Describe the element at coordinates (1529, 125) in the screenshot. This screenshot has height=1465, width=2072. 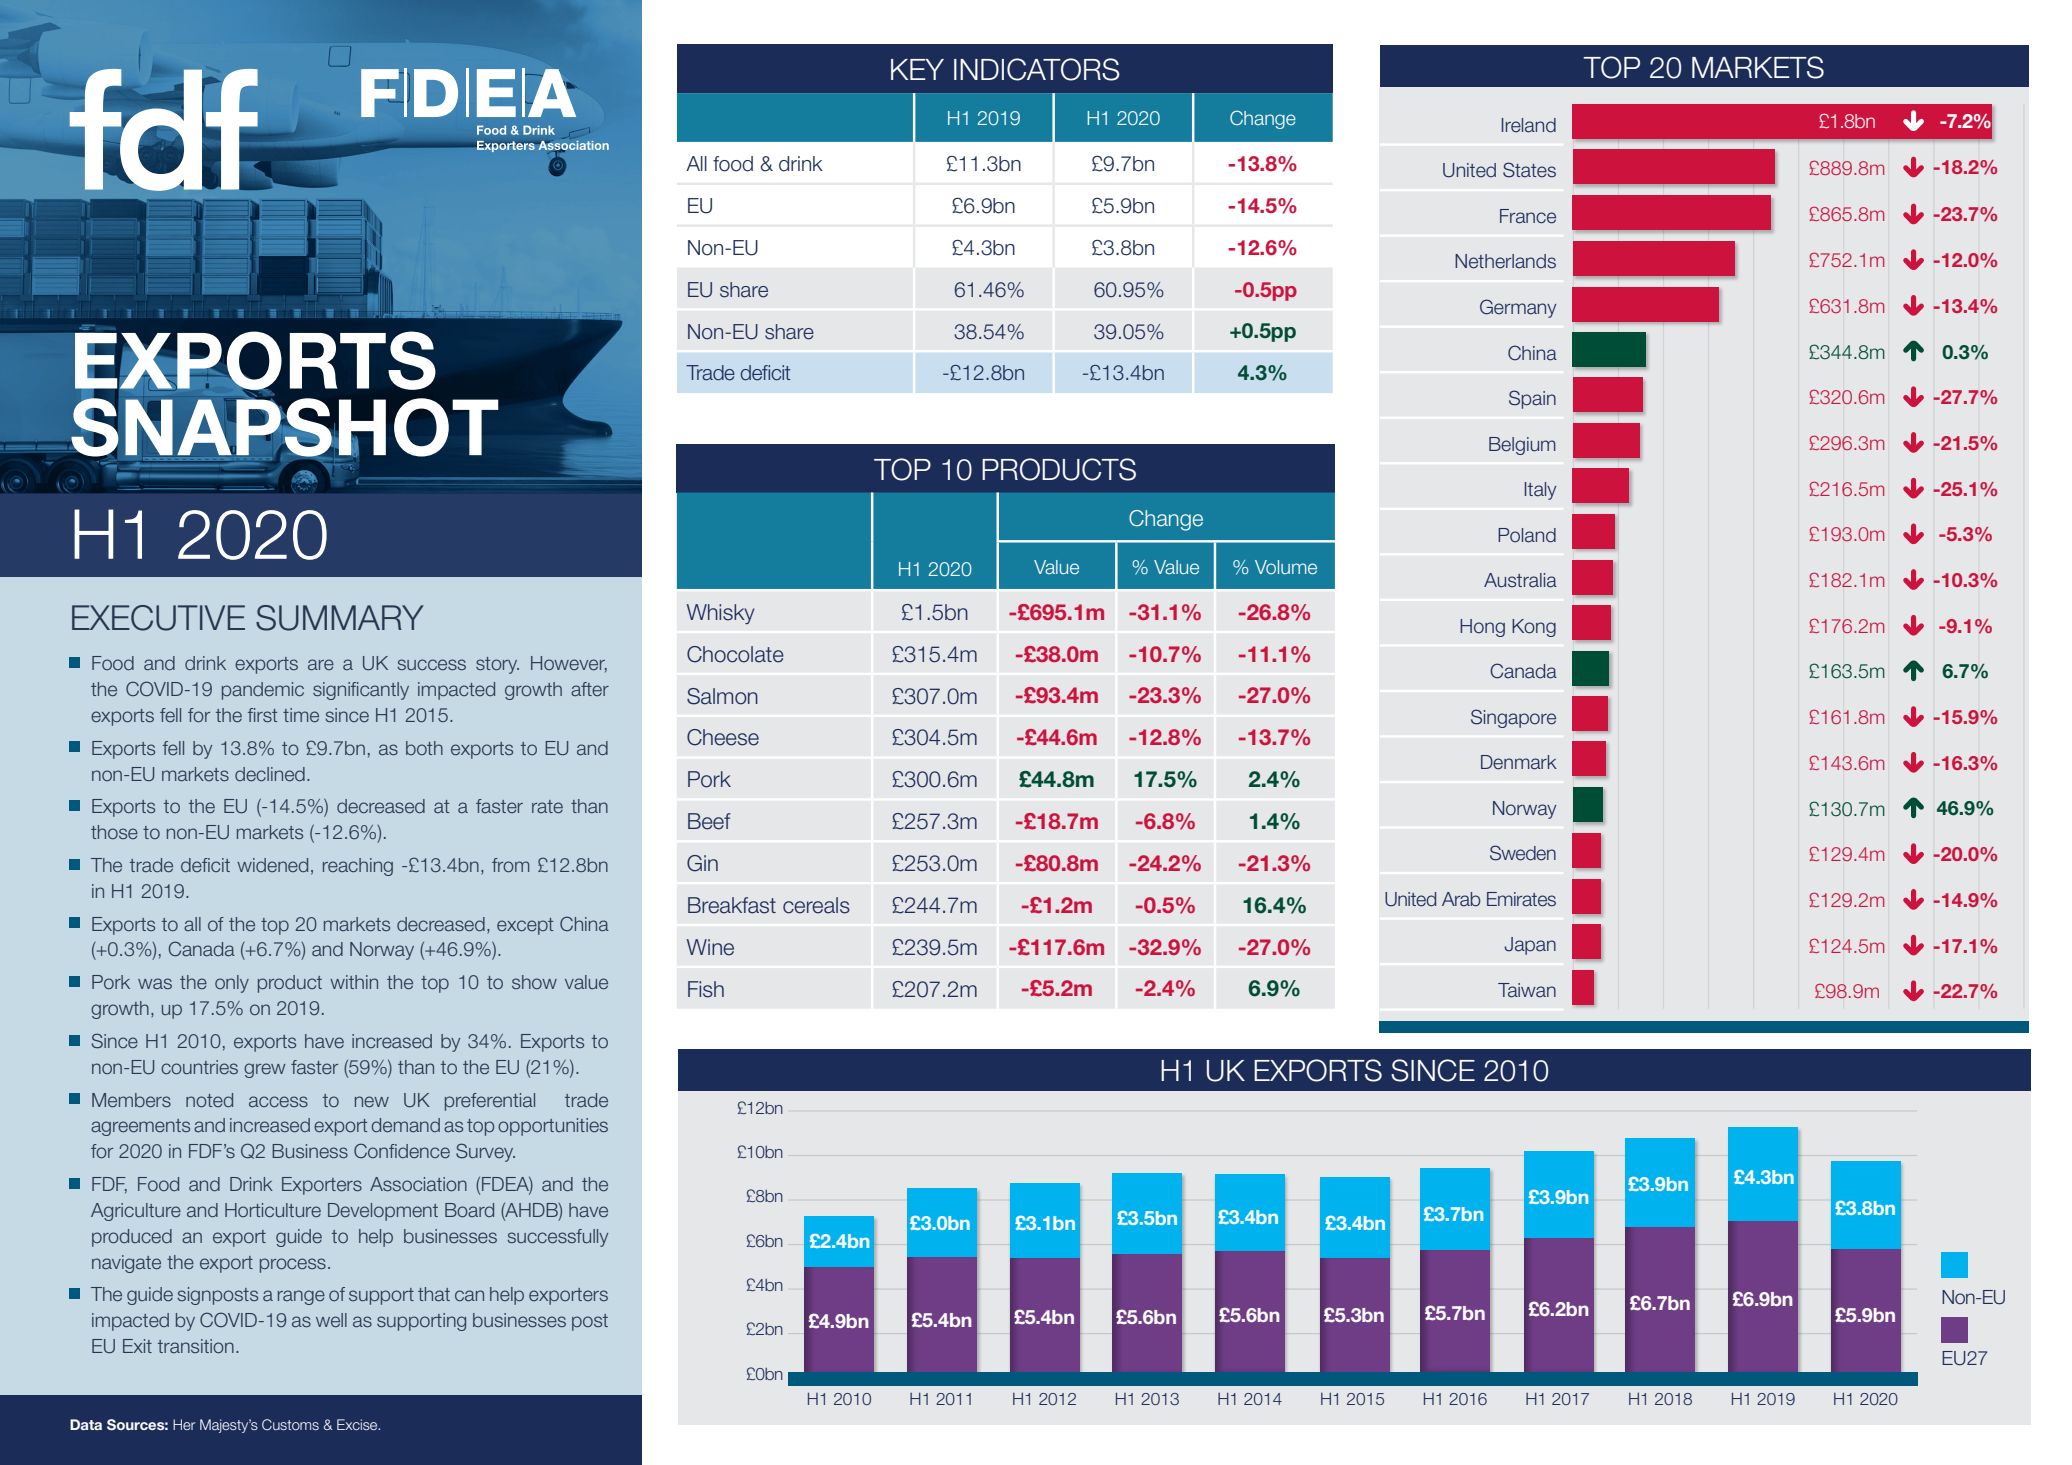
I see `Ireland` at that location.
